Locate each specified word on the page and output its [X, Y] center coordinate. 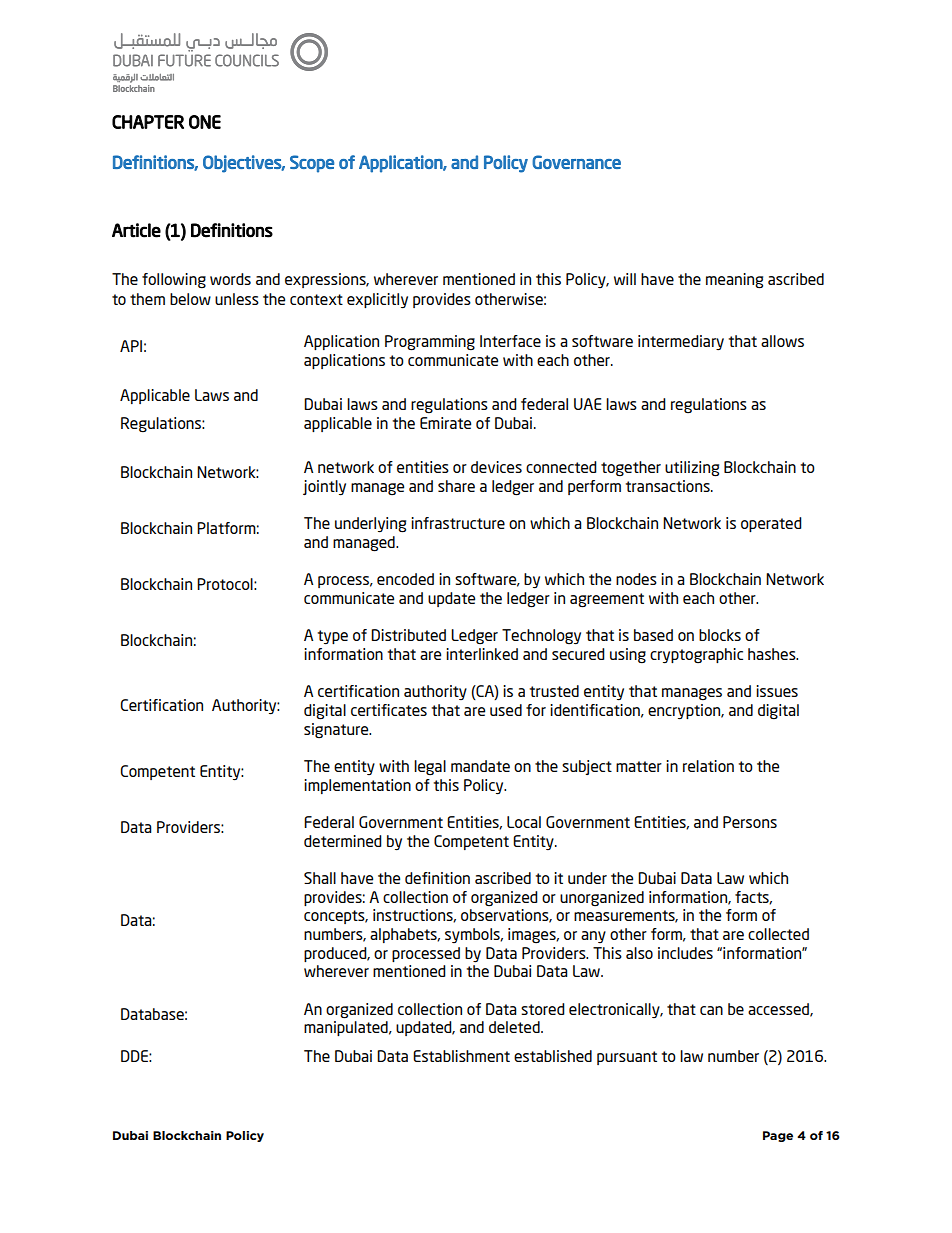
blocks [720, 635]
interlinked [482, 654]
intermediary [681, 343]
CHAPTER [148, 122]
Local [524, 822]
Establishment [461, 1056]
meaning [734, 281]
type [333, 637]
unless [237, 299]
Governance [576, 162]
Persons [750, 822]
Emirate [445, 423]
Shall [320, 878]
